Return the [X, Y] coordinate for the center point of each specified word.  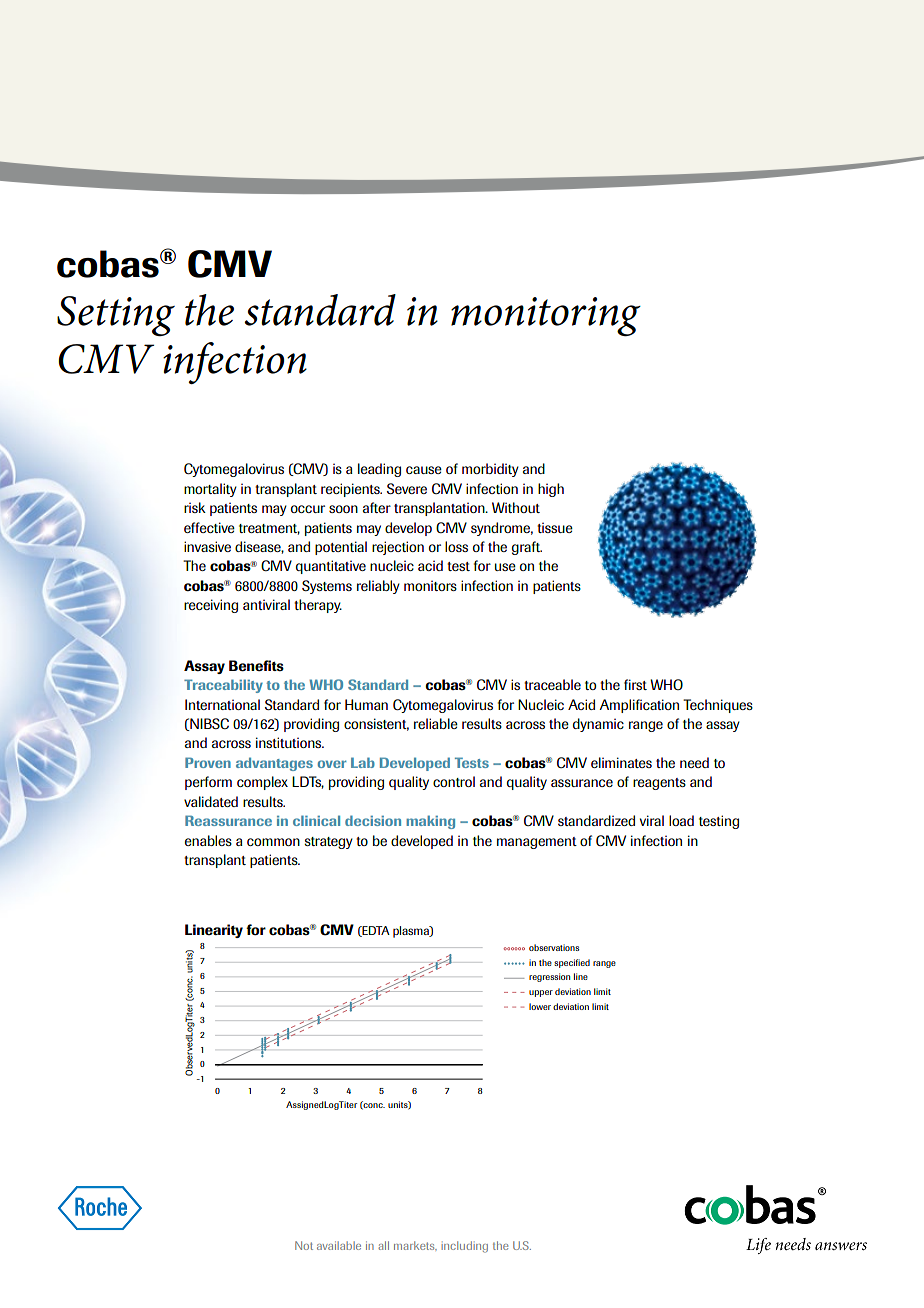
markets [415, 1245]
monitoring [546, 316]
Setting [116, 316]
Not [304, 1245]
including [464, 1247]
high [551, 490]
